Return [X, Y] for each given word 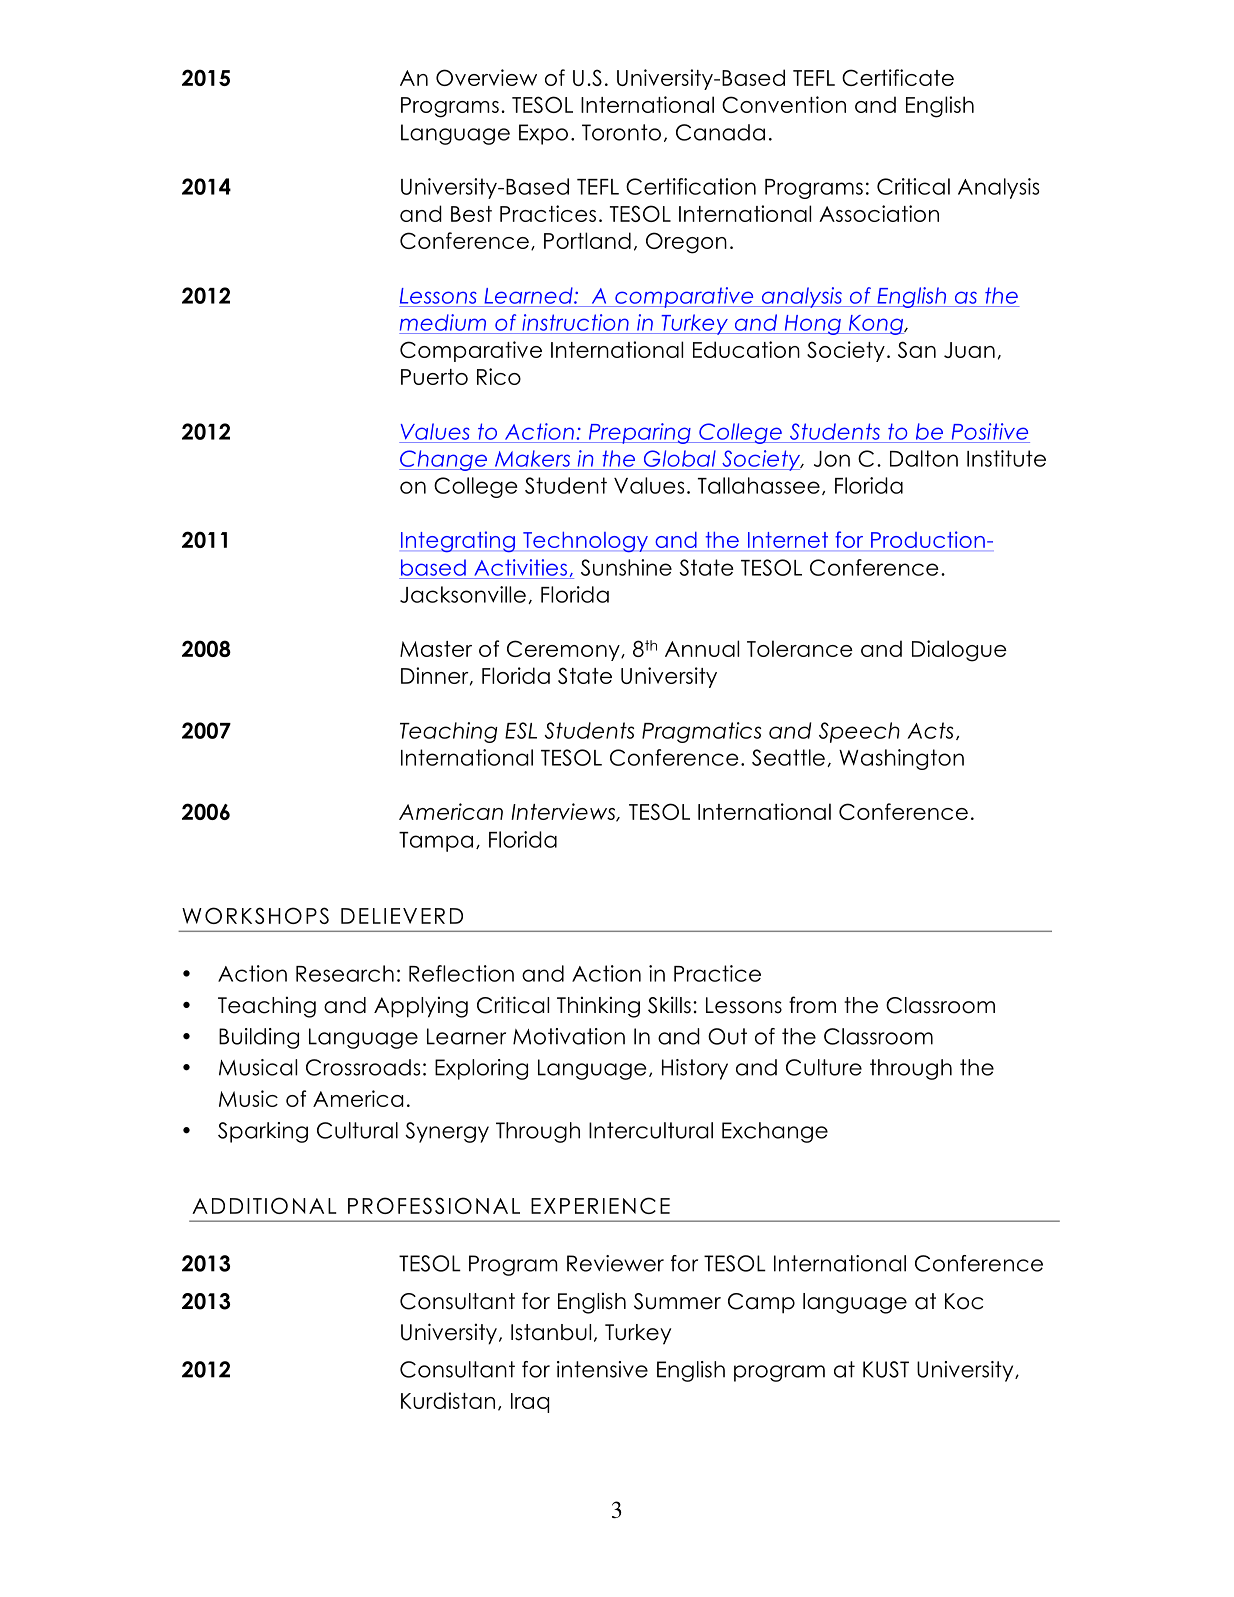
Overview [486, 77]
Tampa [436, 842]
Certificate [898, 77]
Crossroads [363, 1067]
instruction [575, 322]
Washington [901, 759]
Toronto [621, 132]
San [917, 349]
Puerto [434, 377]
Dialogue [959, 651]
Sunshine [626, 567]
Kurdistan [448, 1400]
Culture [824, 1067]
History [695, 1069]
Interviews [564, 812]
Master [436, 649]
